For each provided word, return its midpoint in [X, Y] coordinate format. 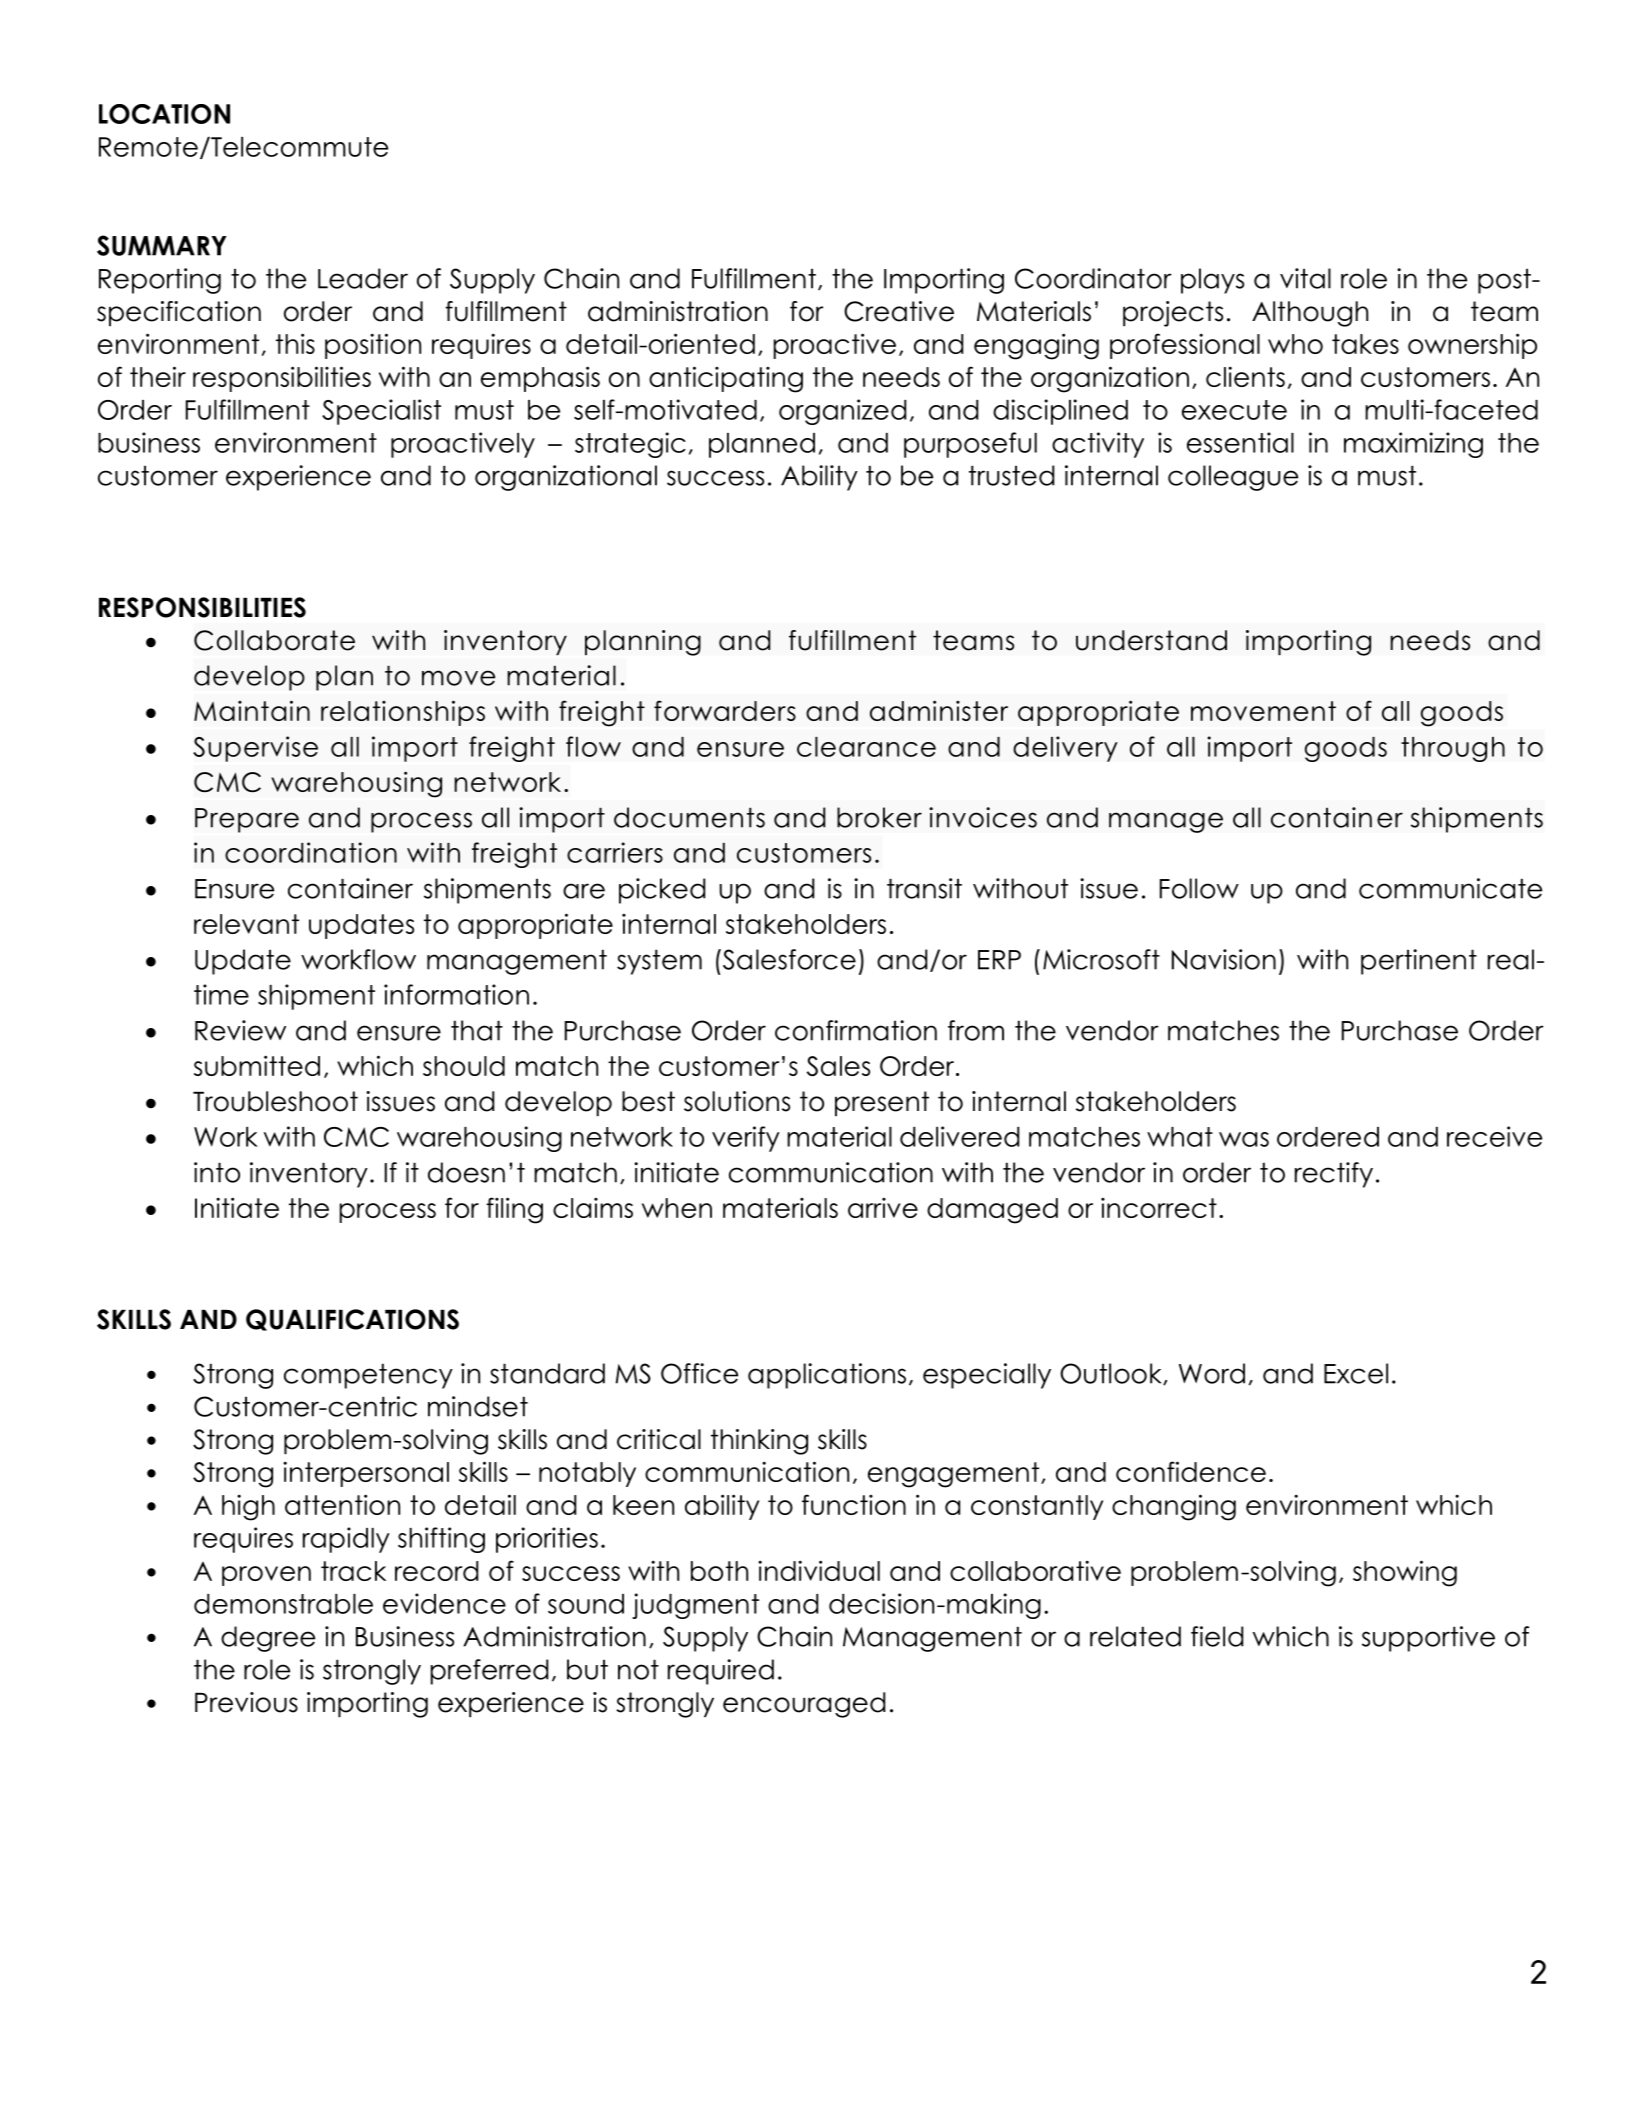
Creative [899, 311]
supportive [1428, 1639]
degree [268, 1639]
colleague [1233, 478]
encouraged [804, 1705]
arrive [883, 1208]
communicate [1450, 888]
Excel [1356, 1373]
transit [924, 888]
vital [1305, 278]
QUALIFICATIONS [352, 1320]
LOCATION [164, 114]
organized [842, 412]
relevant [246, 924]
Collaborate [274, 640]
